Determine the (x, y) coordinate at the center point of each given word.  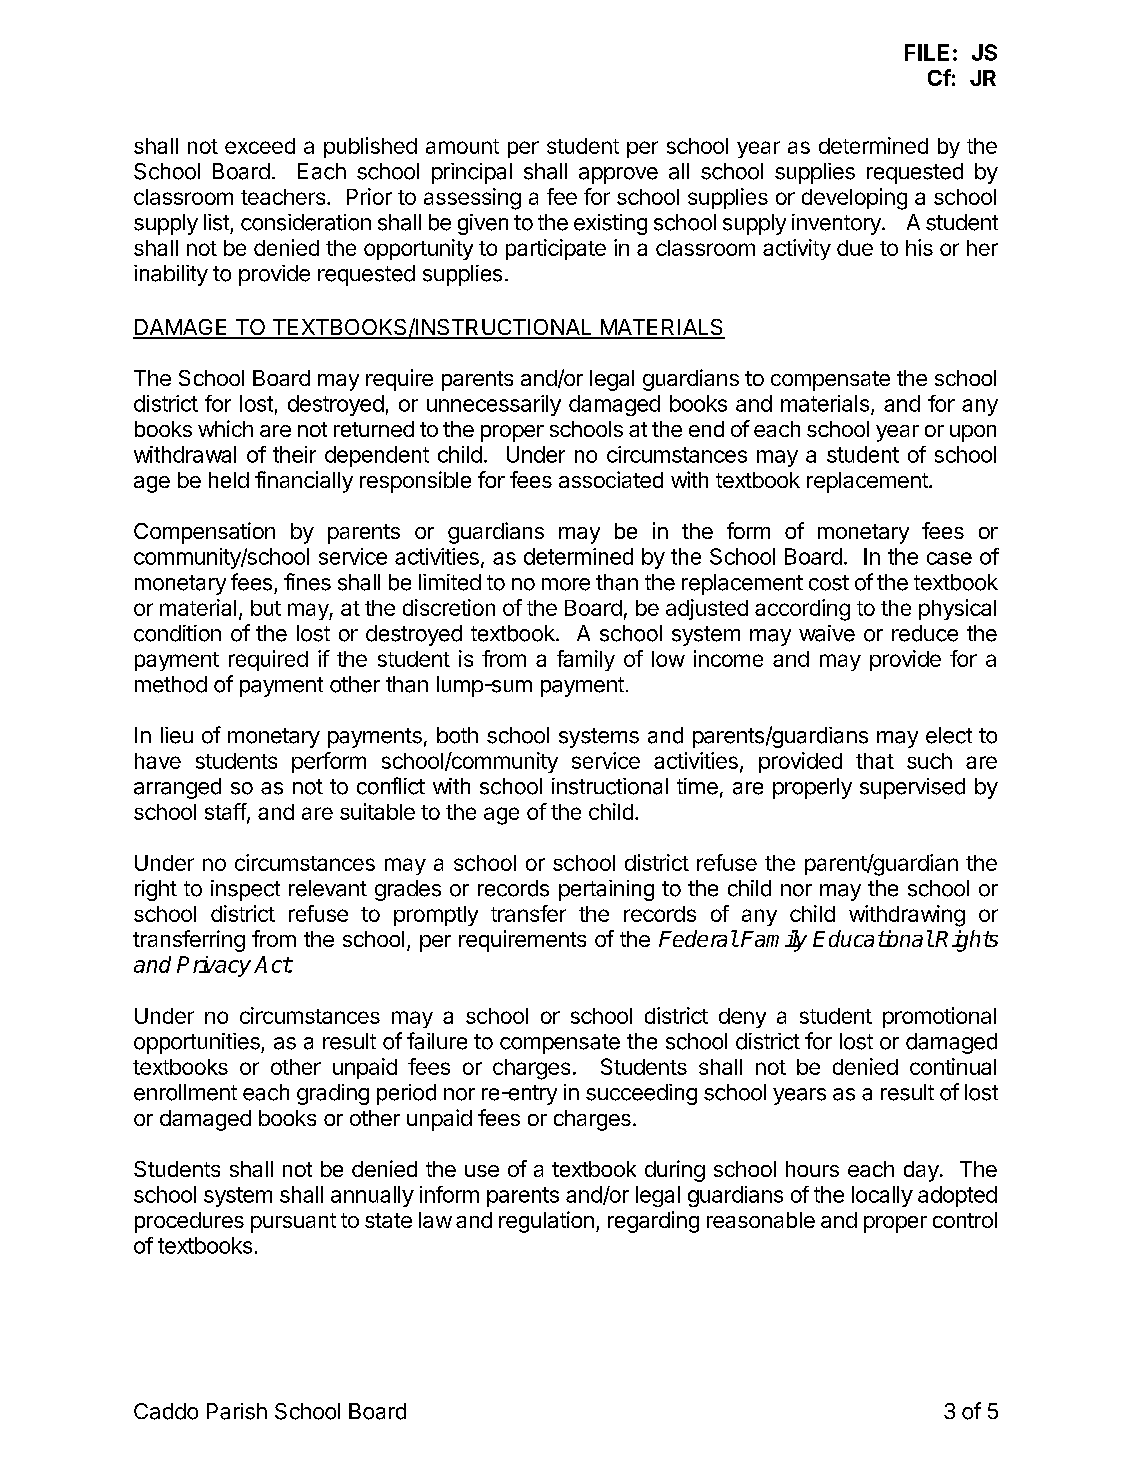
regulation (546, 1222)
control (965, 1220)
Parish (237, 1411)
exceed (260, 146)
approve (618, 175)
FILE (927, 52)
